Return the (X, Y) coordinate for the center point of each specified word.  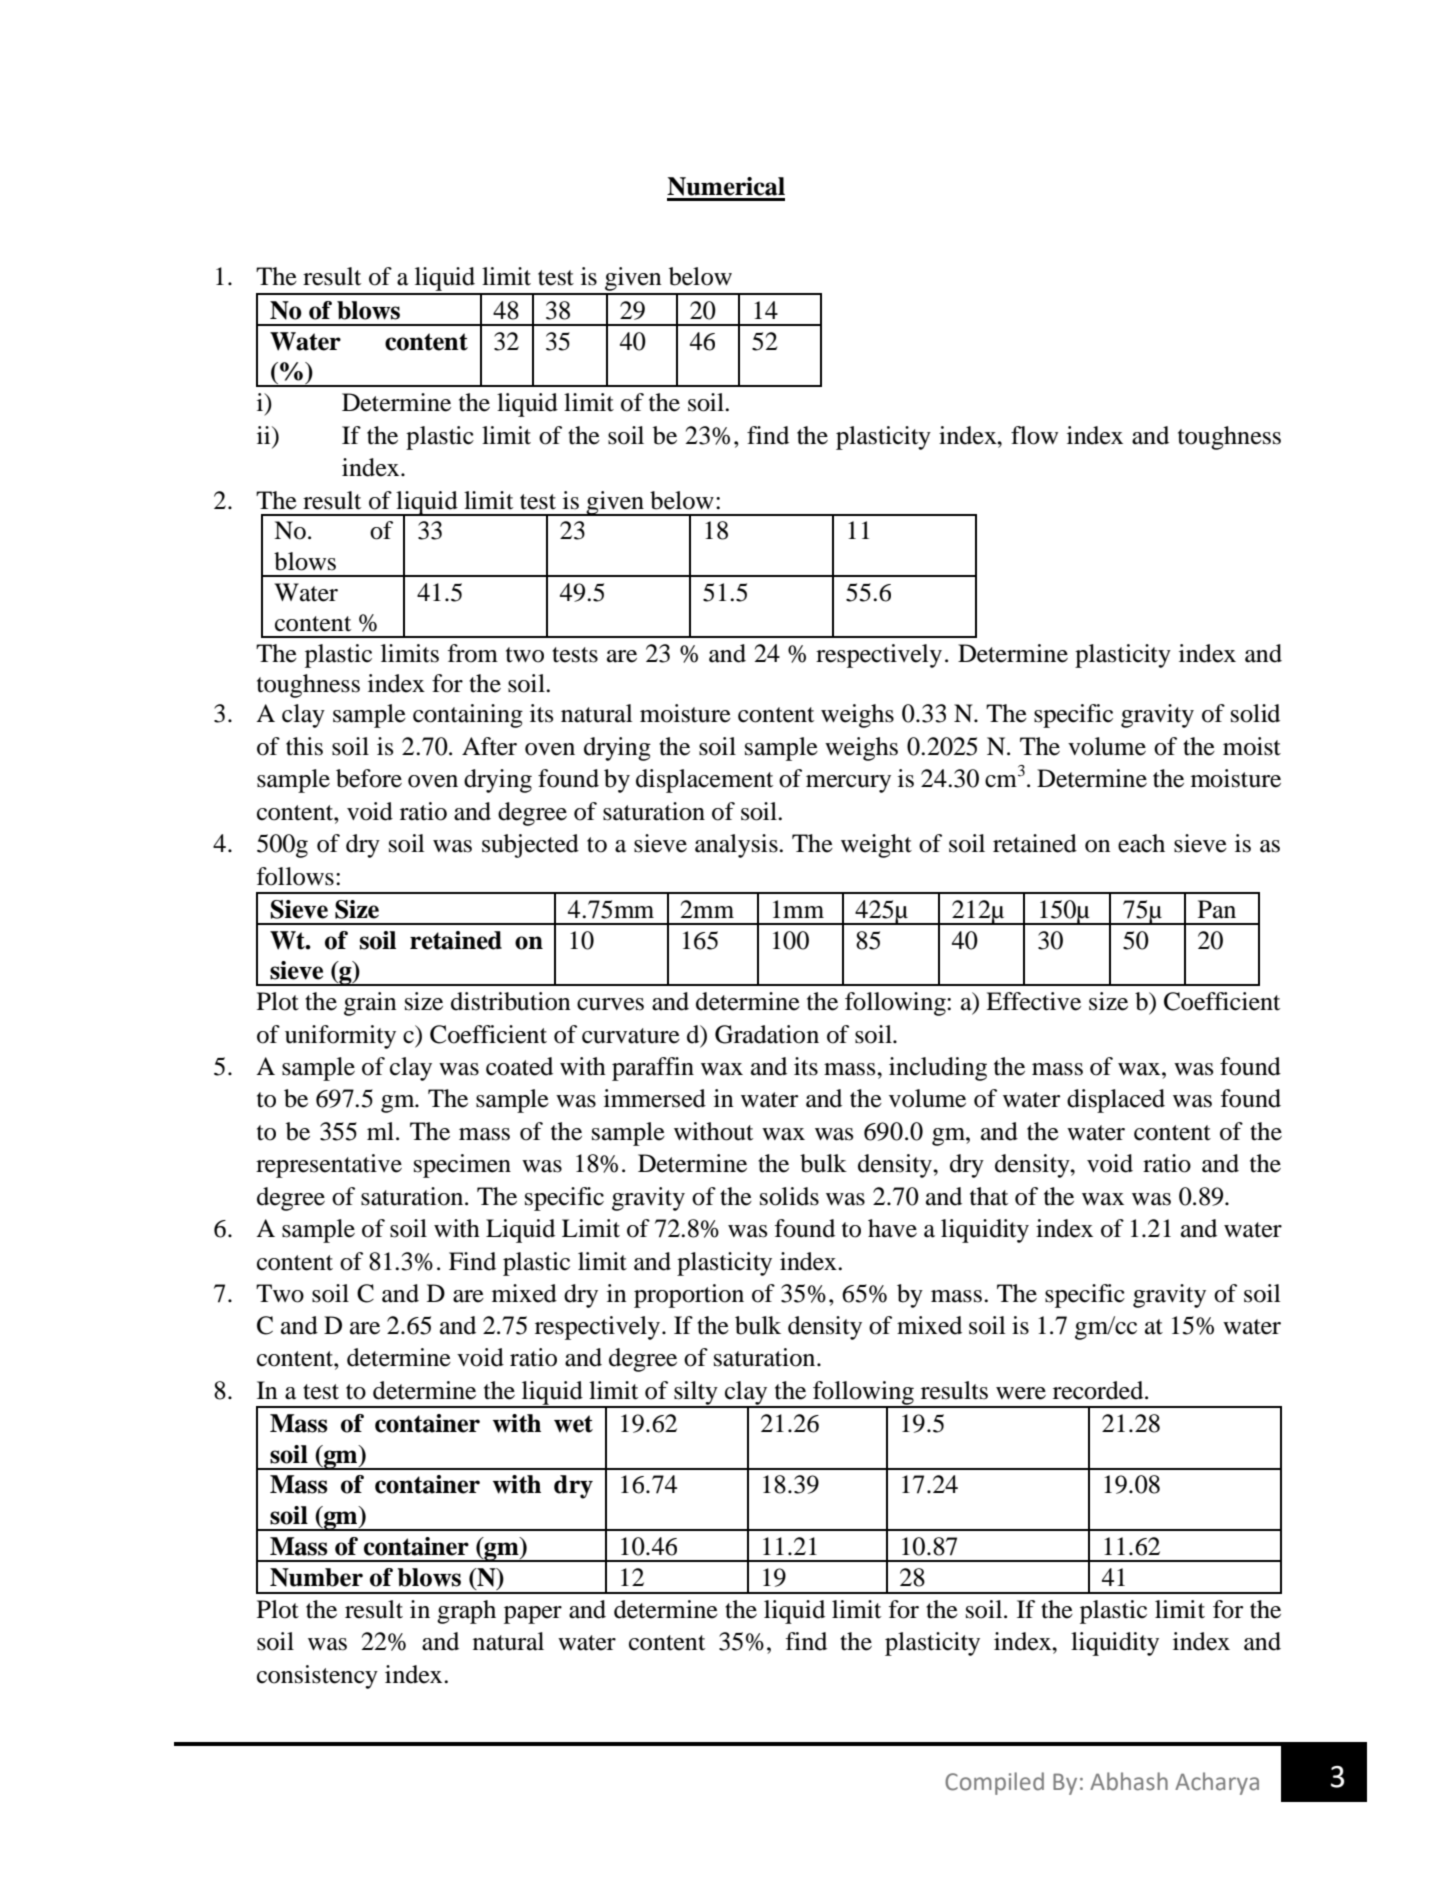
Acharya (1217, 1783)
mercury (848, 784)
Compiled (994, 1783)
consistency (317, 1677)
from (473, 653)
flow (1034, 435)
